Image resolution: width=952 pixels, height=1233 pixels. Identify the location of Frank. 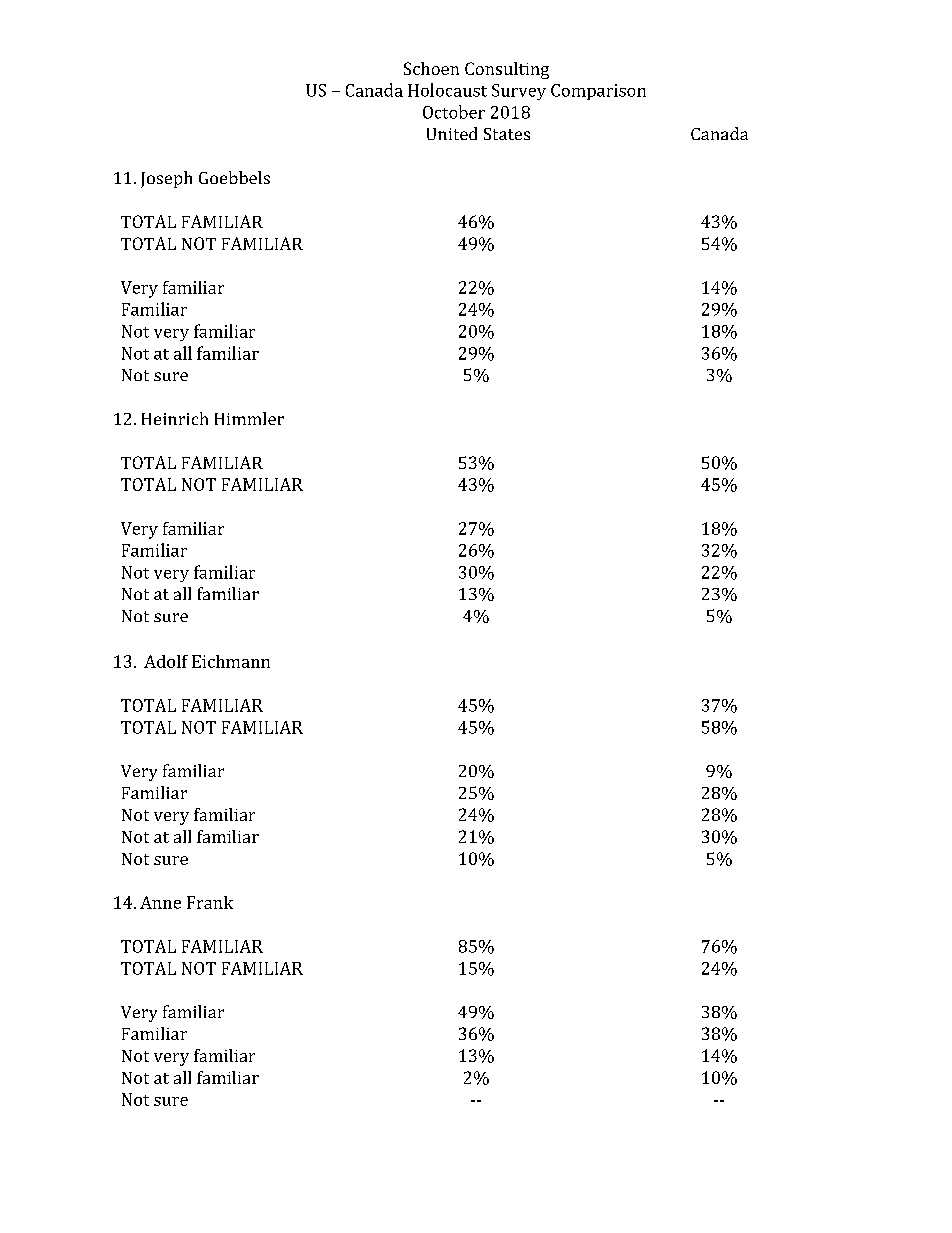
(210, 902).
